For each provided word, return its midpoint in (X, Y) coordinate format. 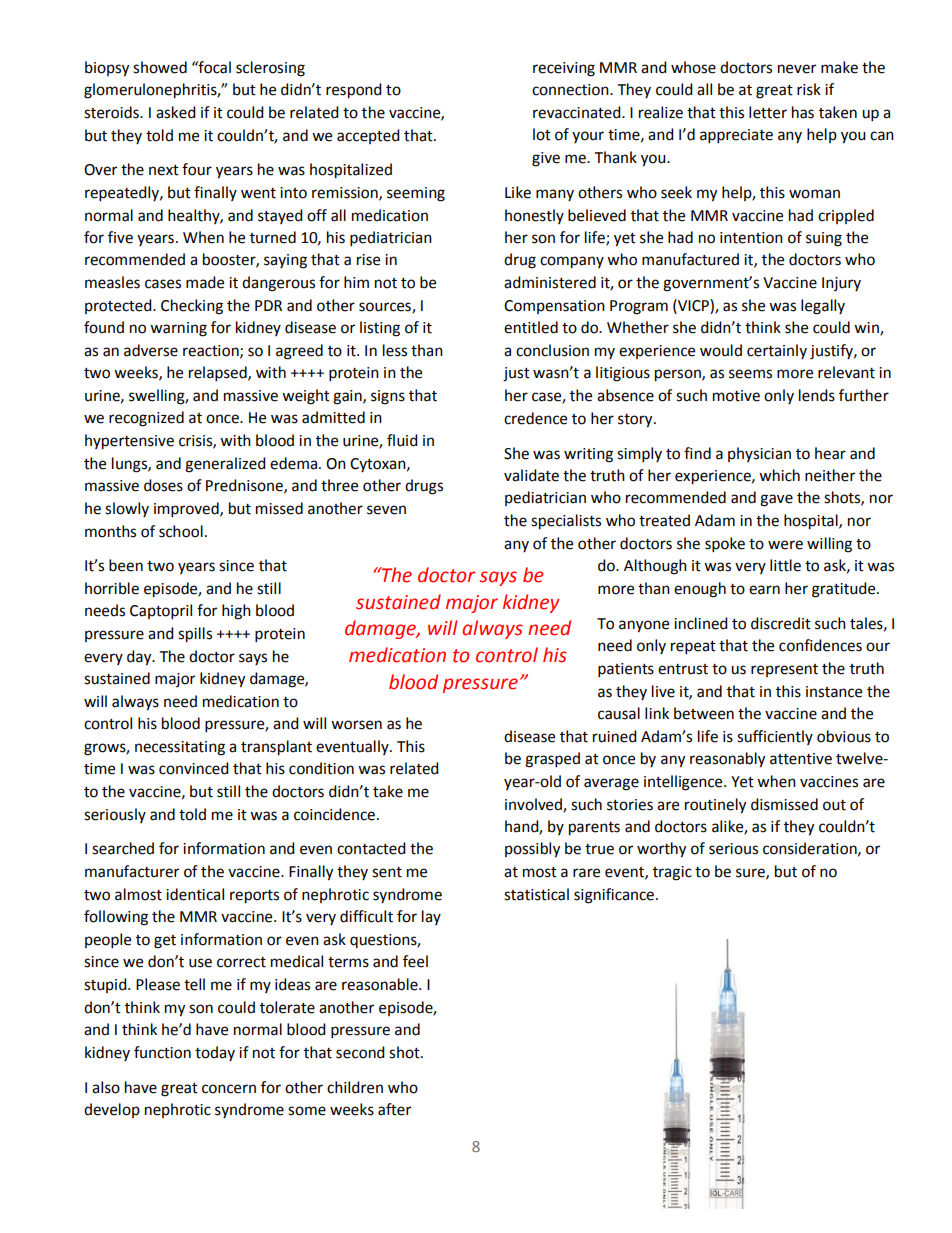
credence (535, 418)
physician (759, 454)
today (215, 1053)
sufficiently (775, 737)
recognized (146, 419)
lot (542, 134)
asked (176, 112)
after (394, 1109)
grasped (552, 760)
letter (768, 112)
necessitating (180, 748)
